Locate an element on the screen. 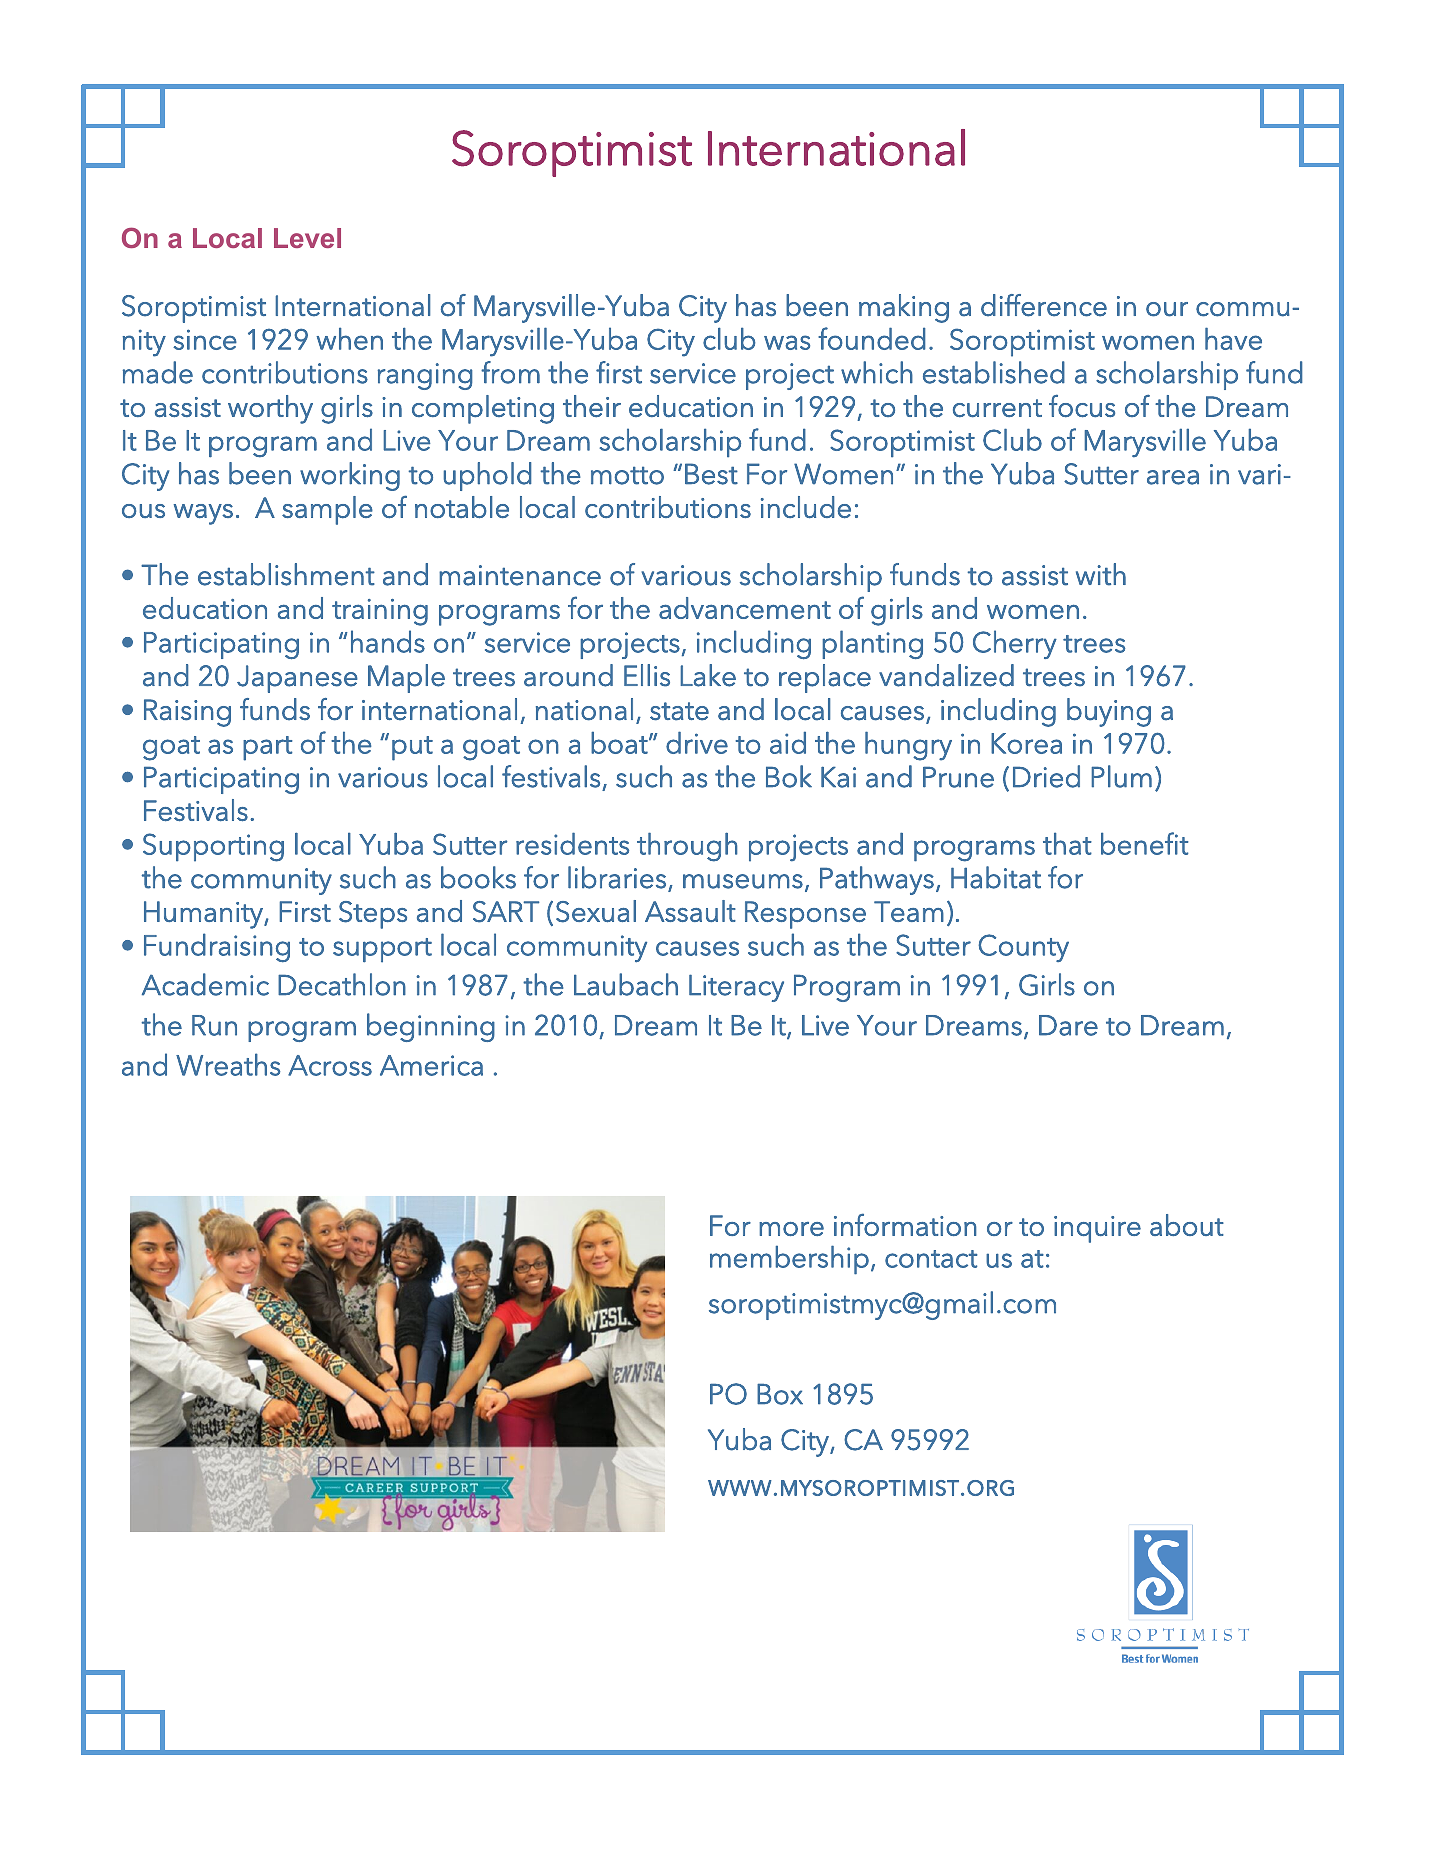  that is located at coordinates (1067, 843).
